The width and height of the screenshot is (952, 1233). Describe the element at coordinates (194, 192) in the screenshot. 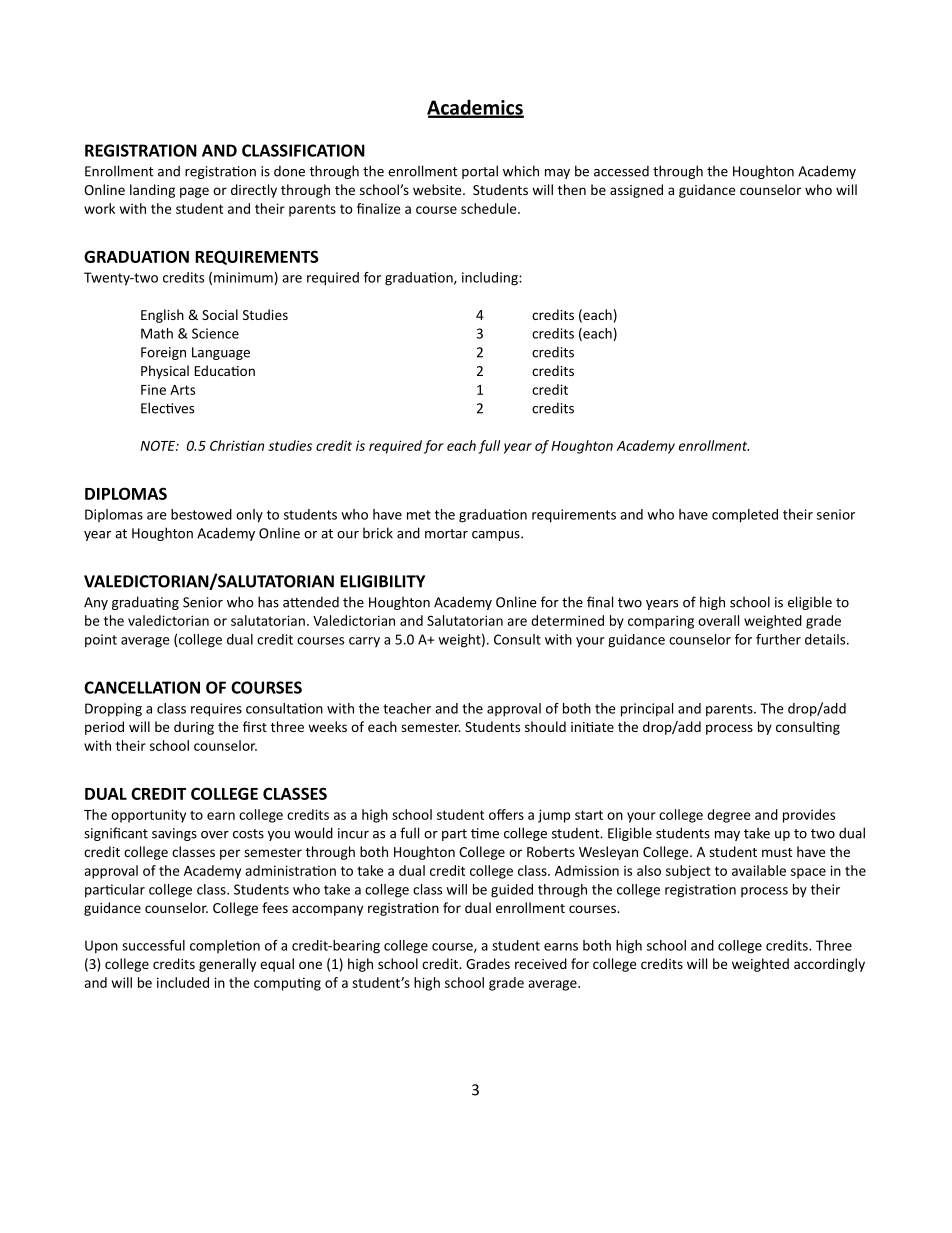

I see `page` at that location.
